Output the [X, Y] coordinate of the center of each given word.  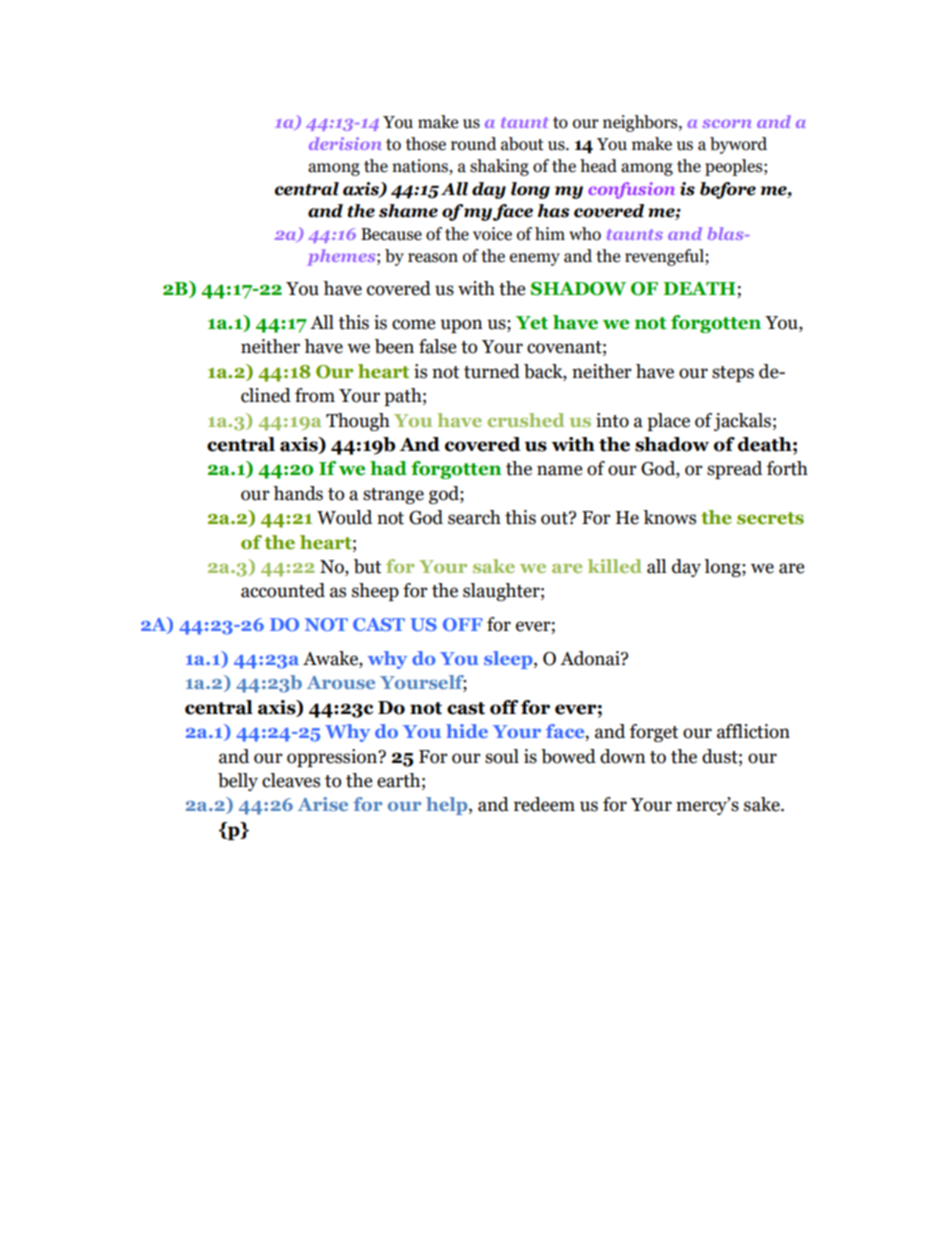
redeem [544, 804]
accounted [283, 590]
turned [492, 371]
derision [345, 143]
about [522, 144]
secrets [770, 518]
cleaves [291, 780]
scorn [727, 123]
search [474, 517]
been [394, 346]
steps [733, 374]
